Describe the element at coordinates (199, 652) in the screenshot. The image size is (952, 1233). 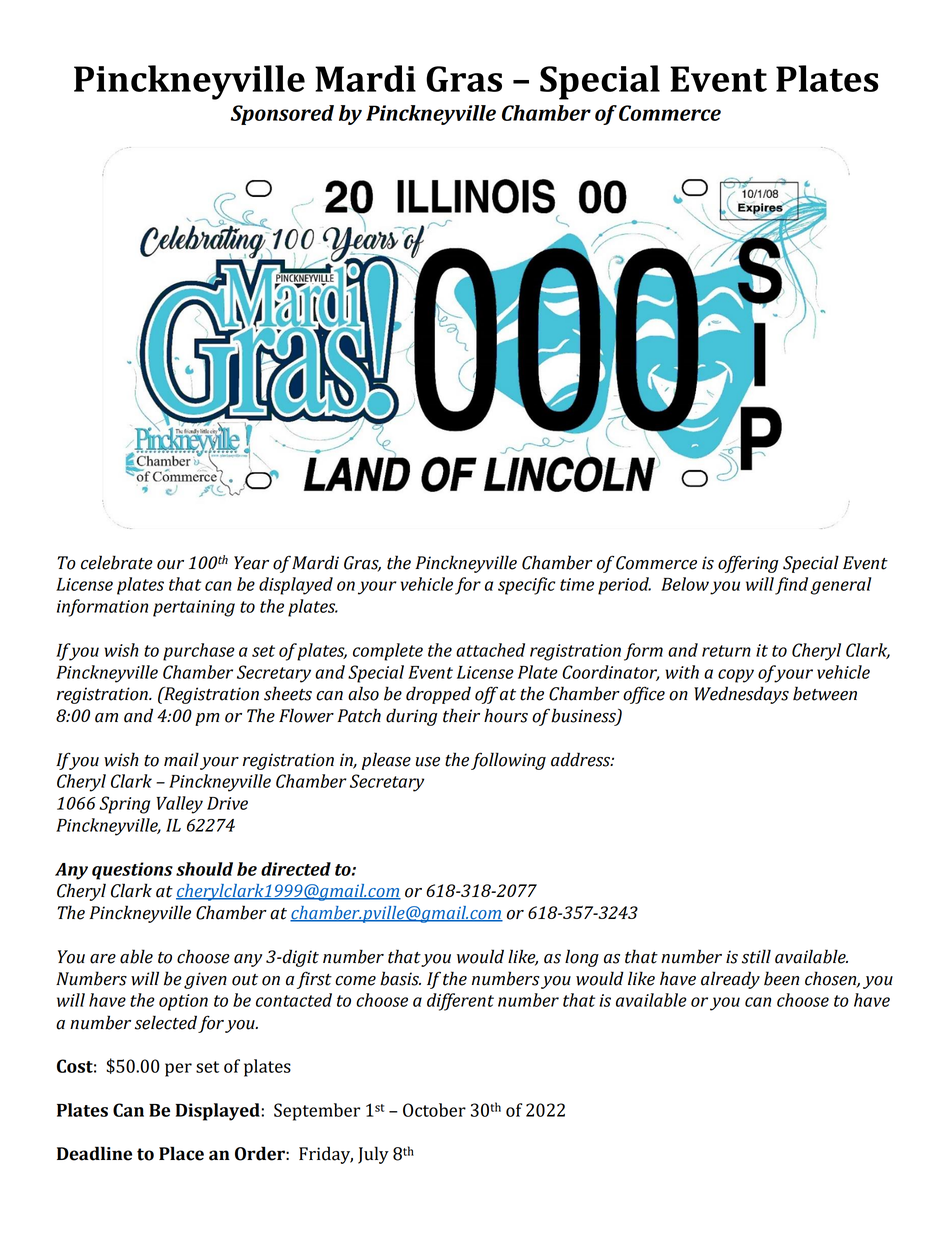
I see `purchase` at that location.
